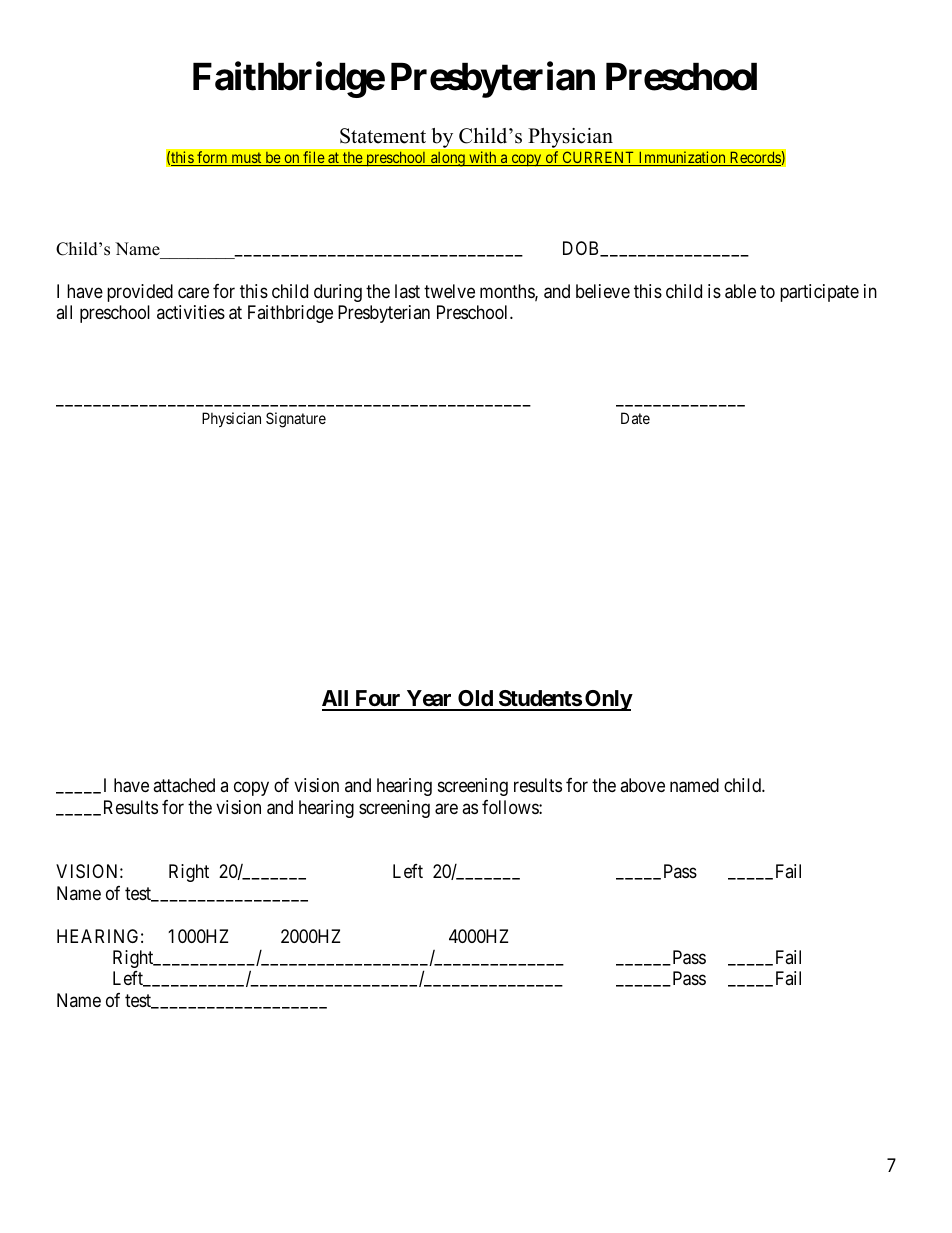 This screenshot has width=952, height=1233. Describe the element at coordinates (682, 158) in the screenshot. I see `Immunization` at that location.
